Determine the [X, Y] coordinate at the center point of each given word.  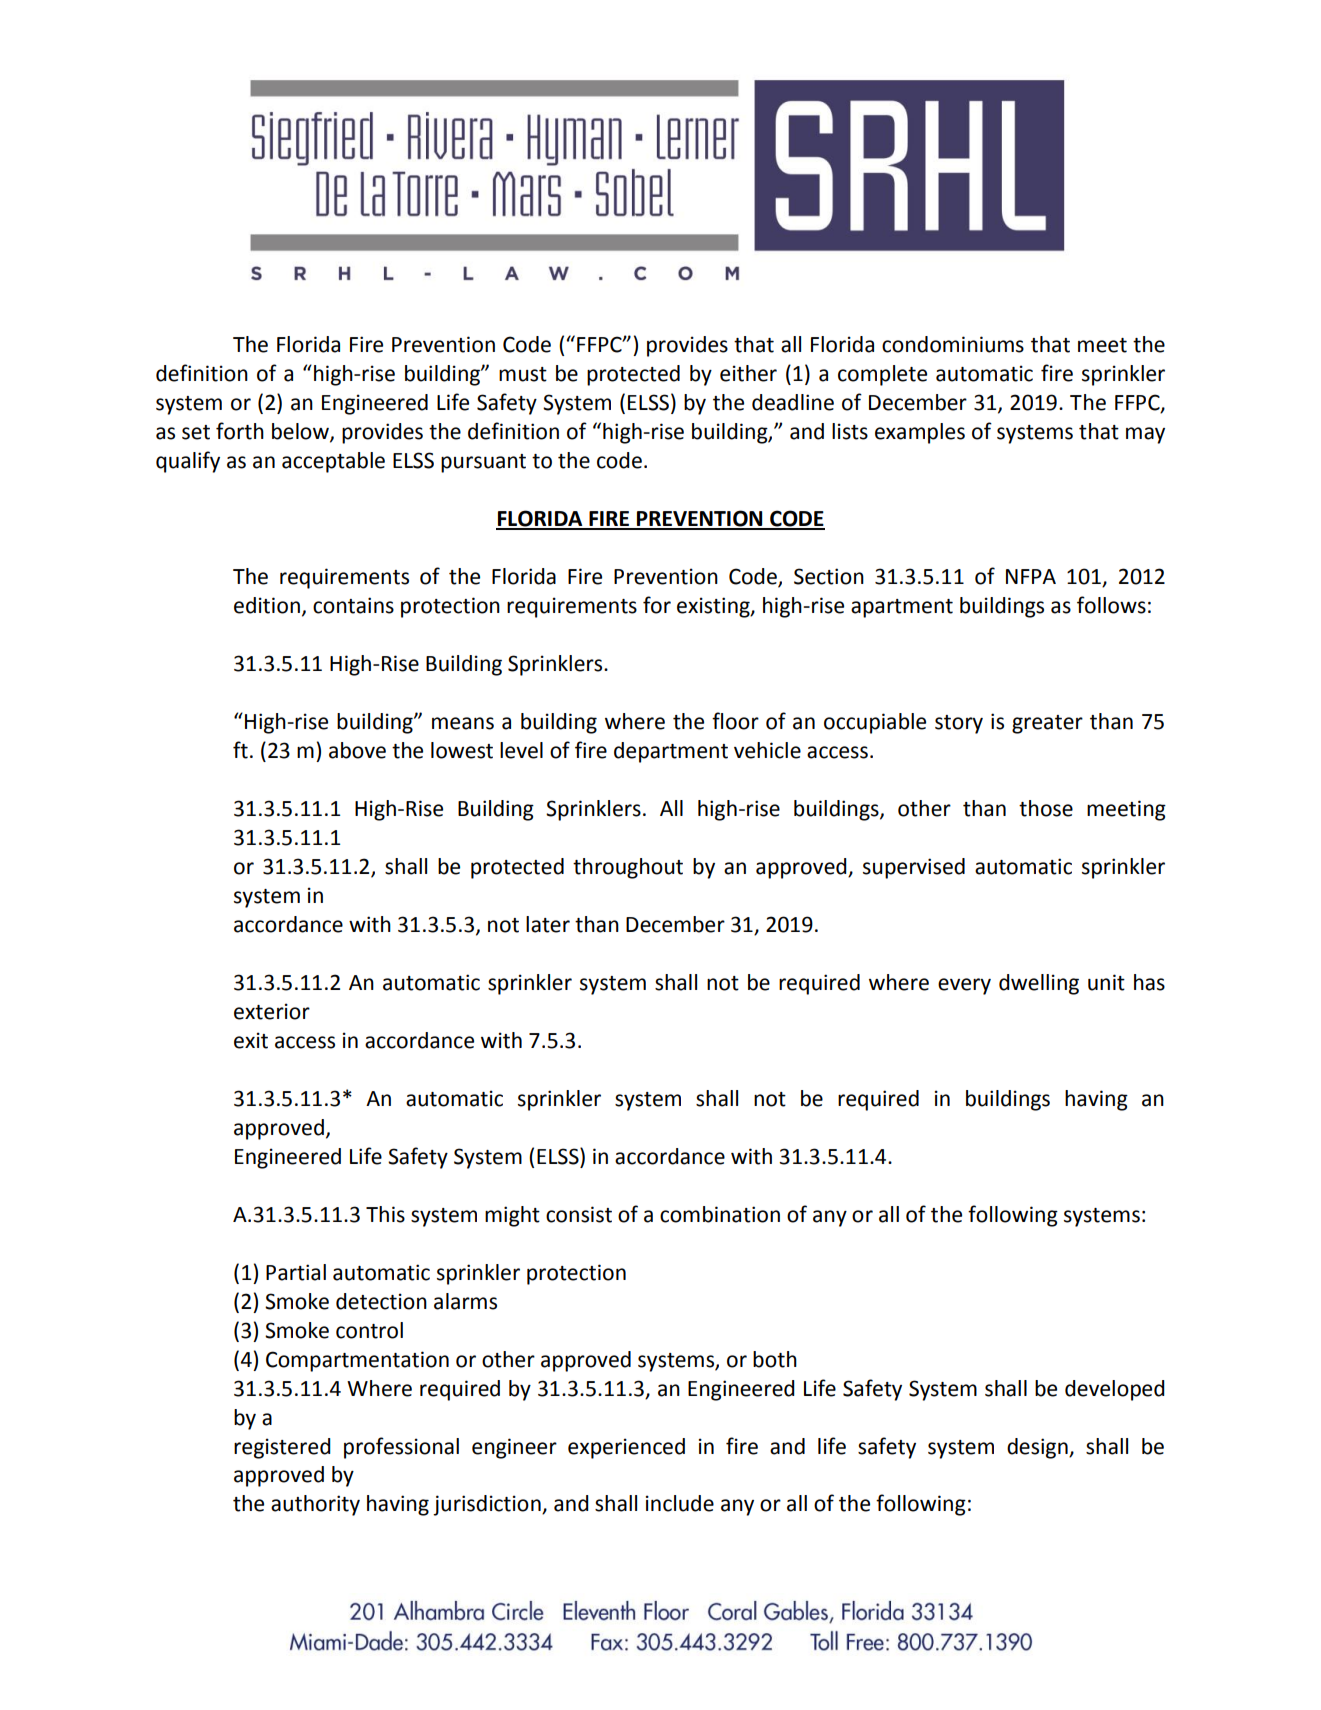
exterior [272, 1011]
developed [1115, 1390]
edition [267, 605]
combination [720, 1214]
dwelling [1039, 984]
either [748, 373]
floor [735, 721]
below [301, 432]
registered [282, 1448]
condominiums [953, 344]
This [385, 1214]
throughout [628, 868]
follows [1111, 605]
